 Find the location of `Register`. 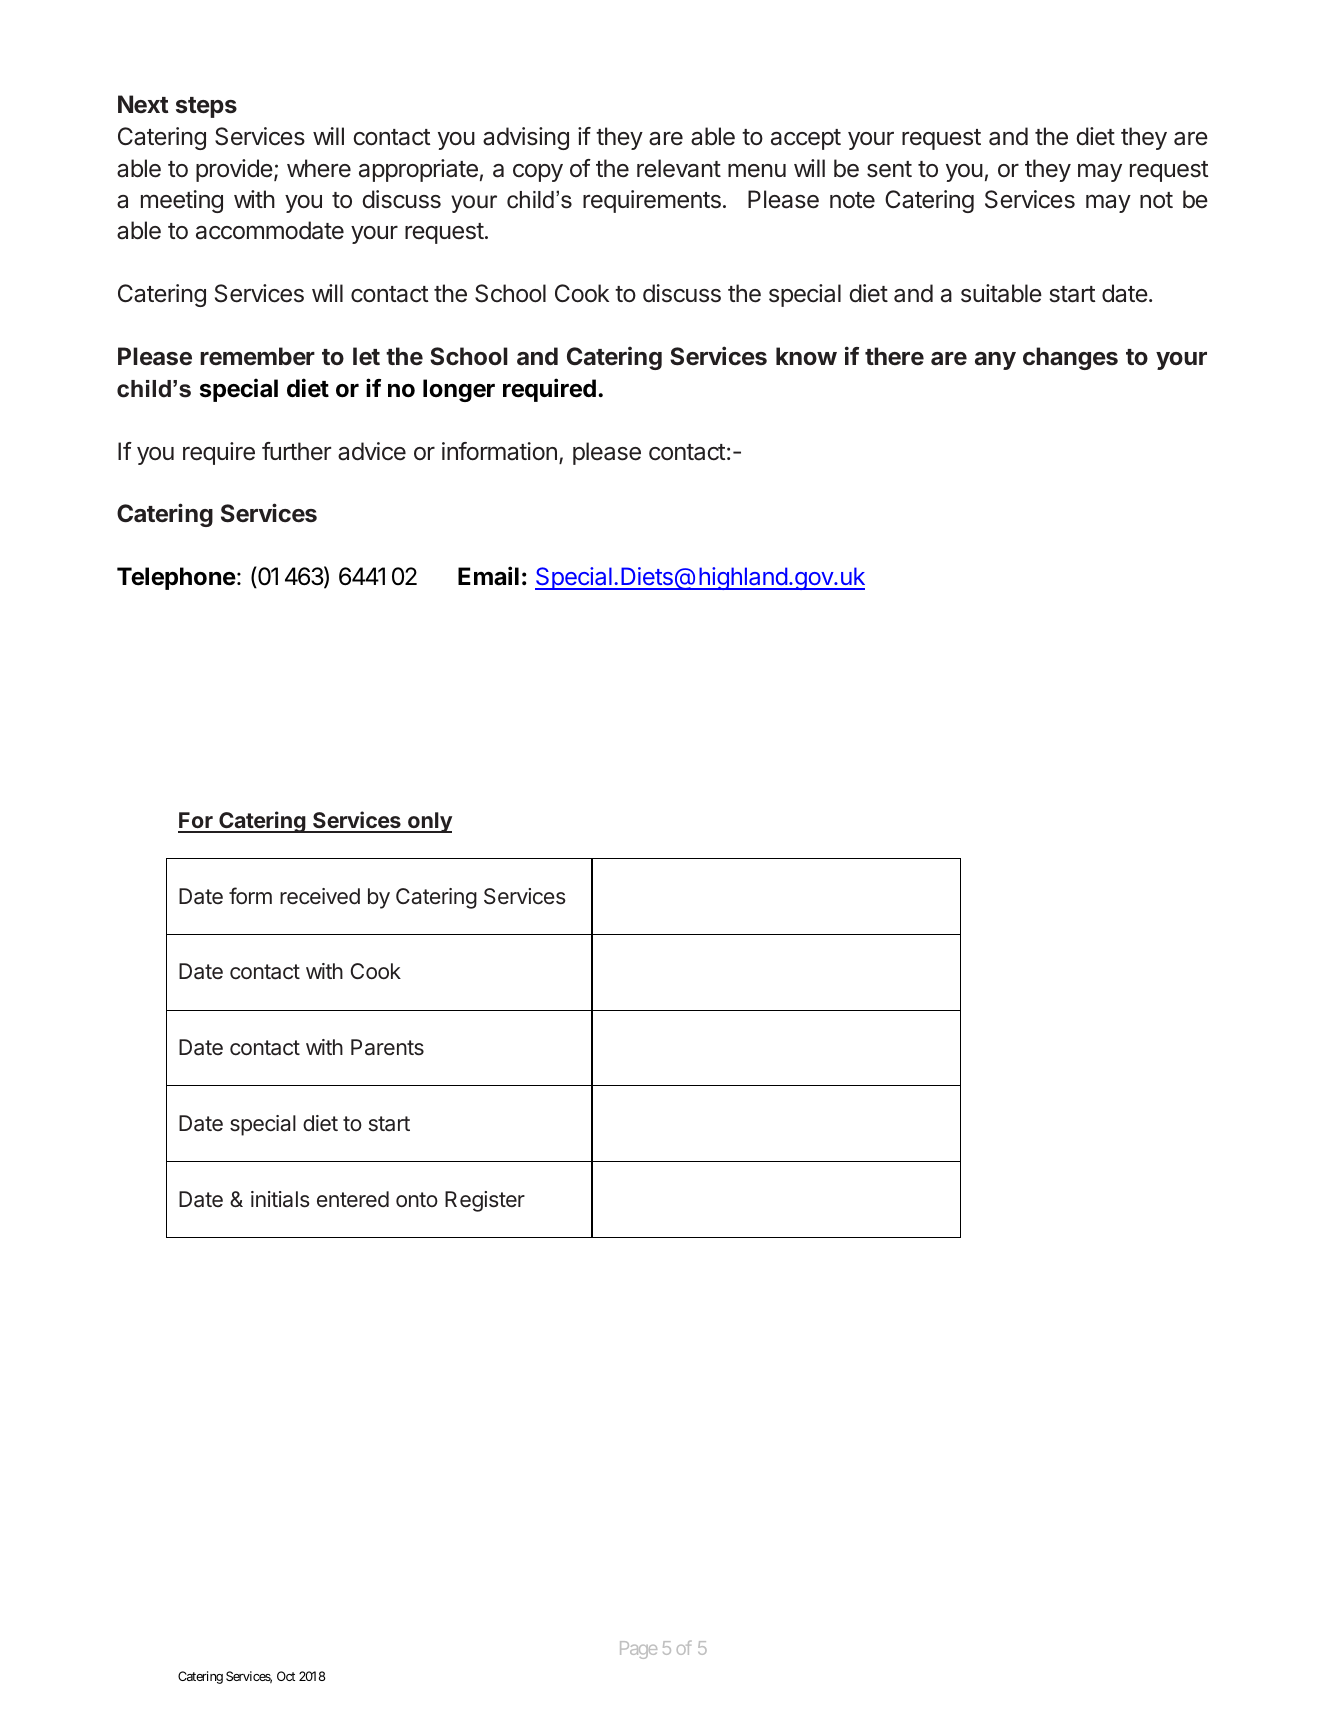

Register is located at coordinates (485, 1201).
